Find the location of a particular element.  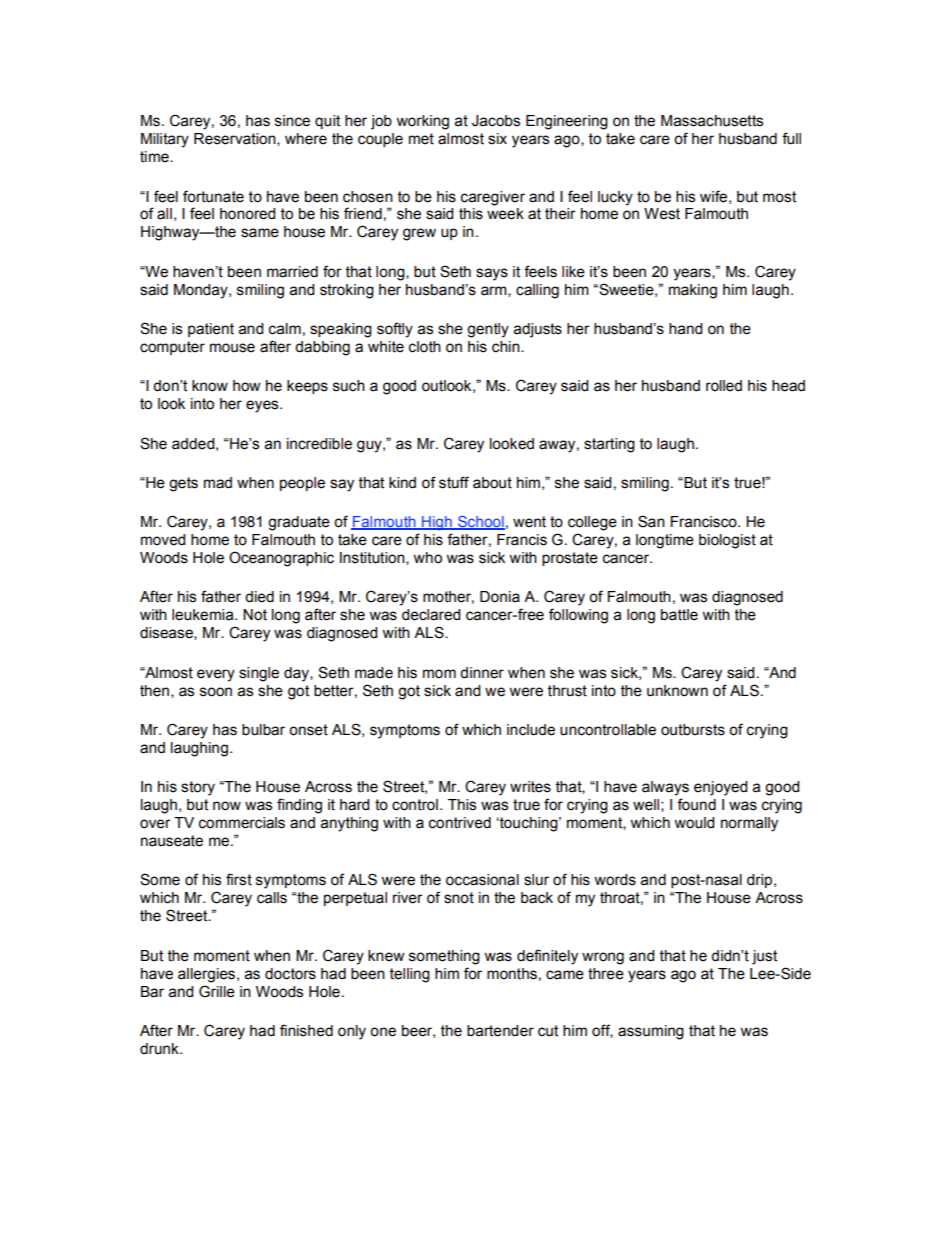

would is located at coordinates (694, 823).
